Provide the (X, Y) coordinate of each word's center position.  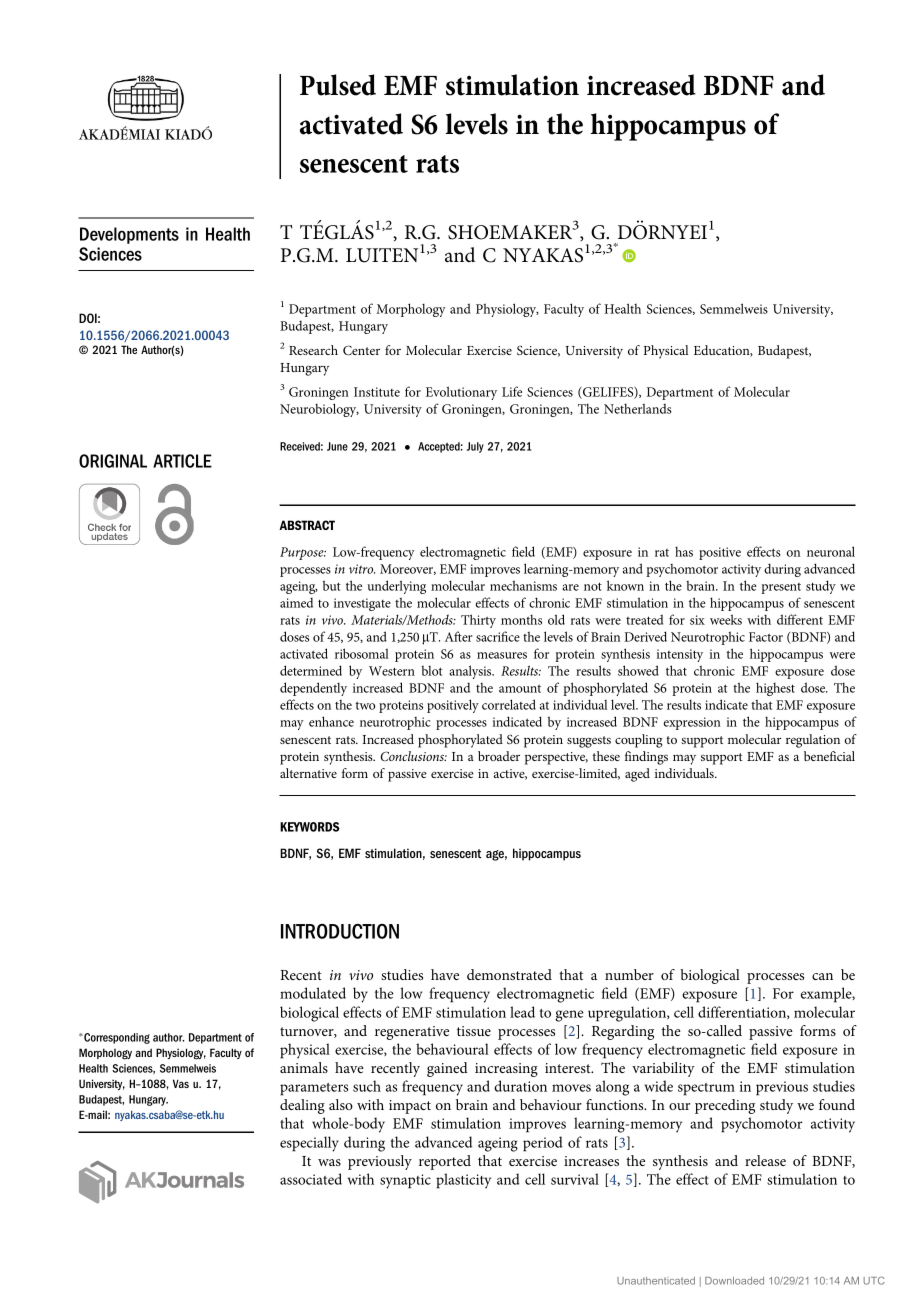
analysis (471, 672)
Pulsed (338, 85)
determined (311, 670)
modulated (313, 993)
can (822, 976)
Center (361, 350)
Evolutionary (461, 393)
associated (311, 1179)
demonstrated (509, 974)
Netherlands (638, 408)
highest (775, 689)
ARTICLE (182, 461)
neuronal (831, 551)
